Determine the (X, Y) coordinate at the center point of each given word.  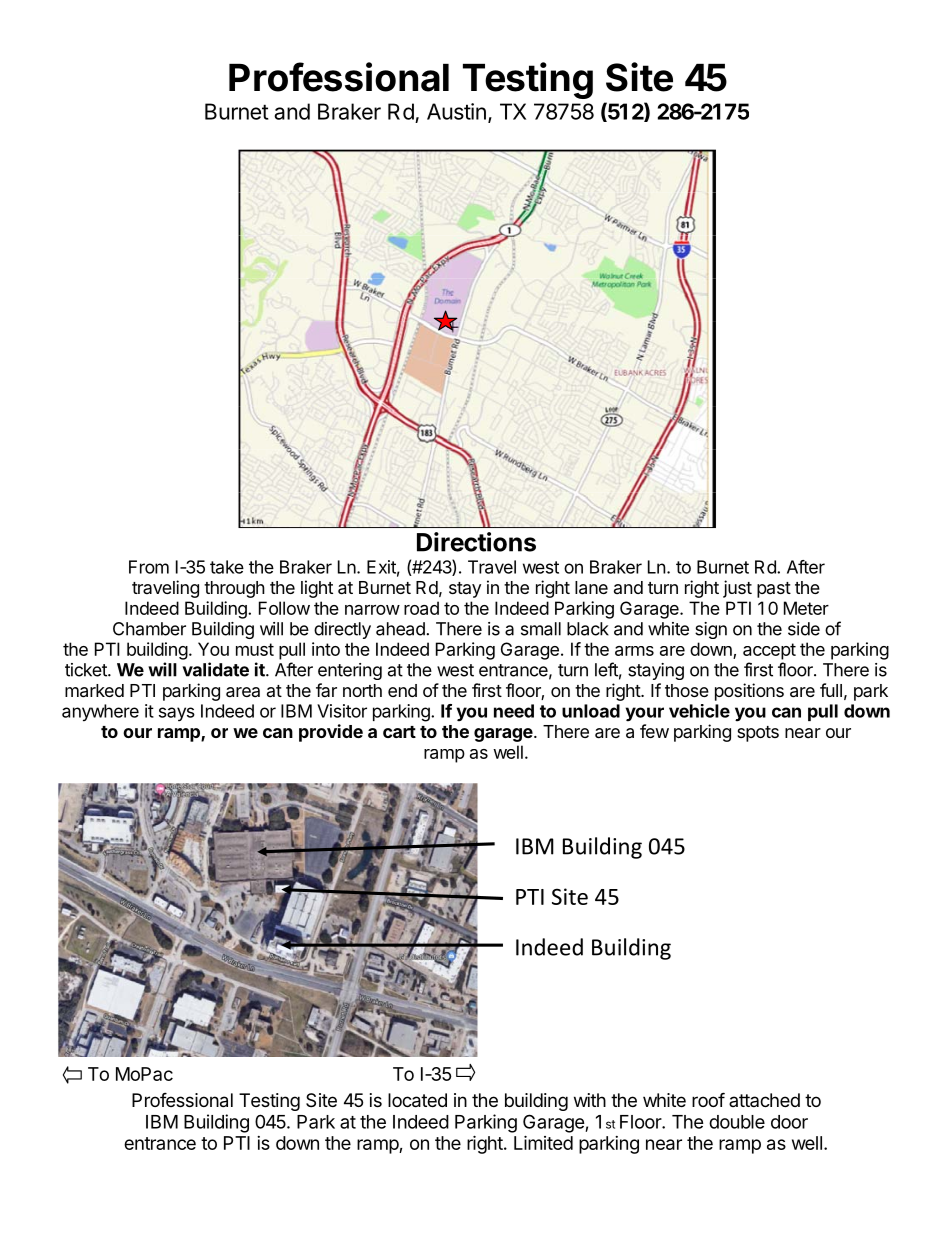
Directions (476, 542)
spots (758, 734)
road (421, 608)
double (737, 1122)
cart (399, 732)
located (417, 1100)
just (737, 589)
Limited (543, 1142)
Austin (456, 111)
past (774, 590)
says (177, 714)
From (149, 567)
